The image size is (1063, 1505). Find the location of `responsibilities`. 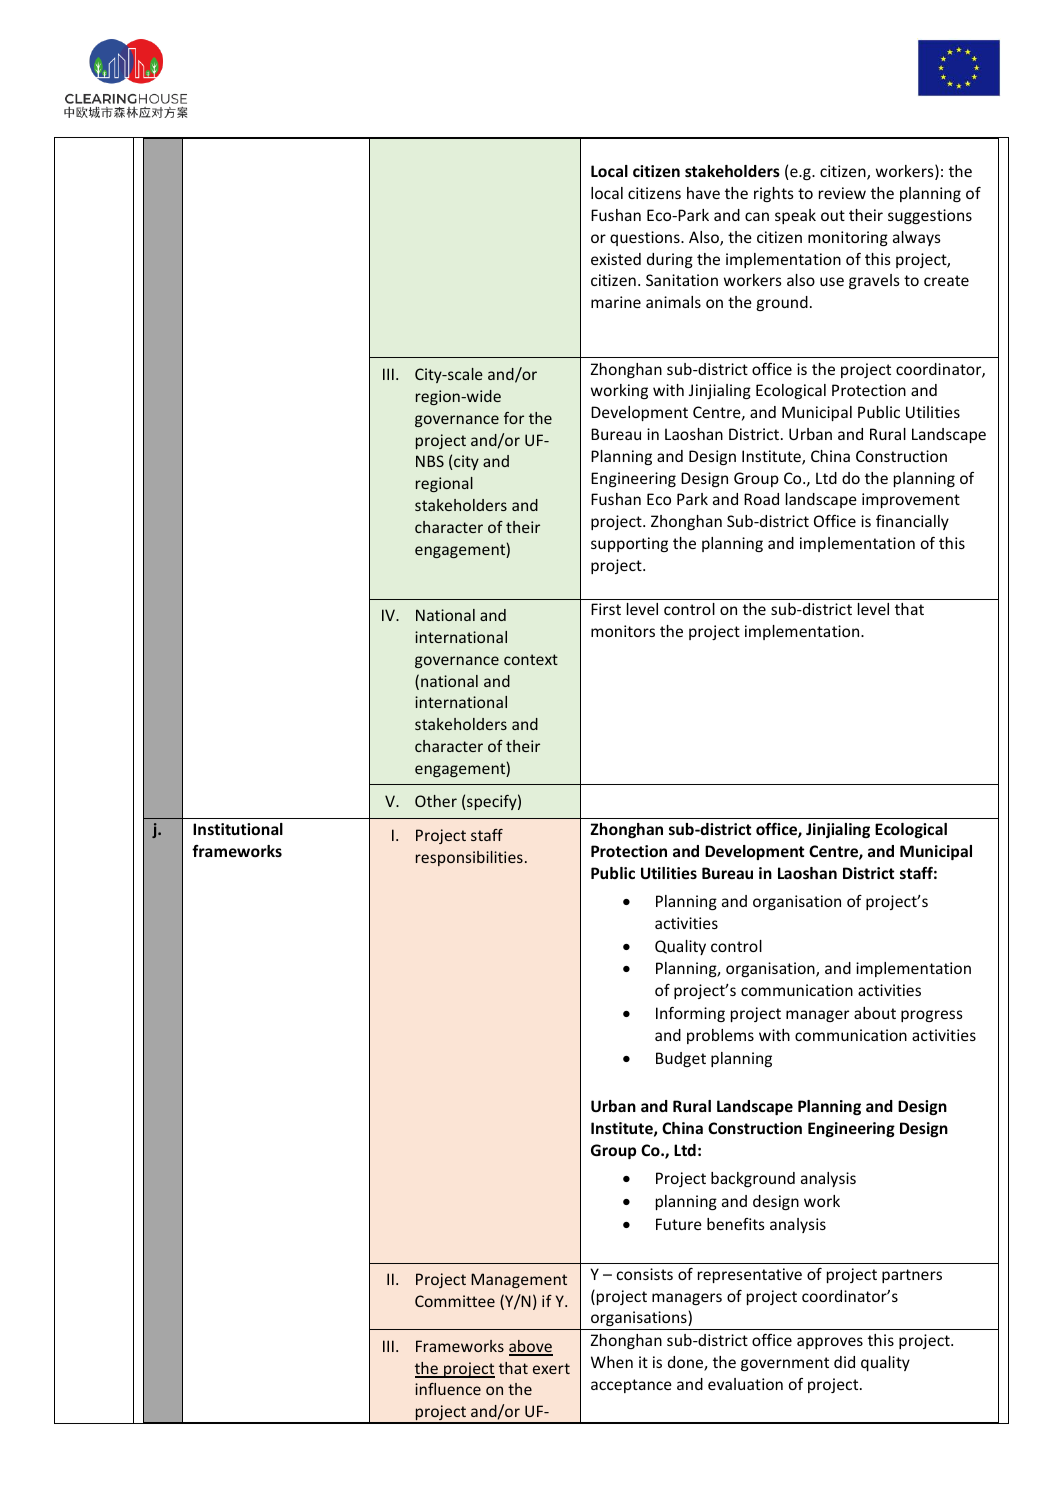

responsibilities is located at coordinates (469, 858).
